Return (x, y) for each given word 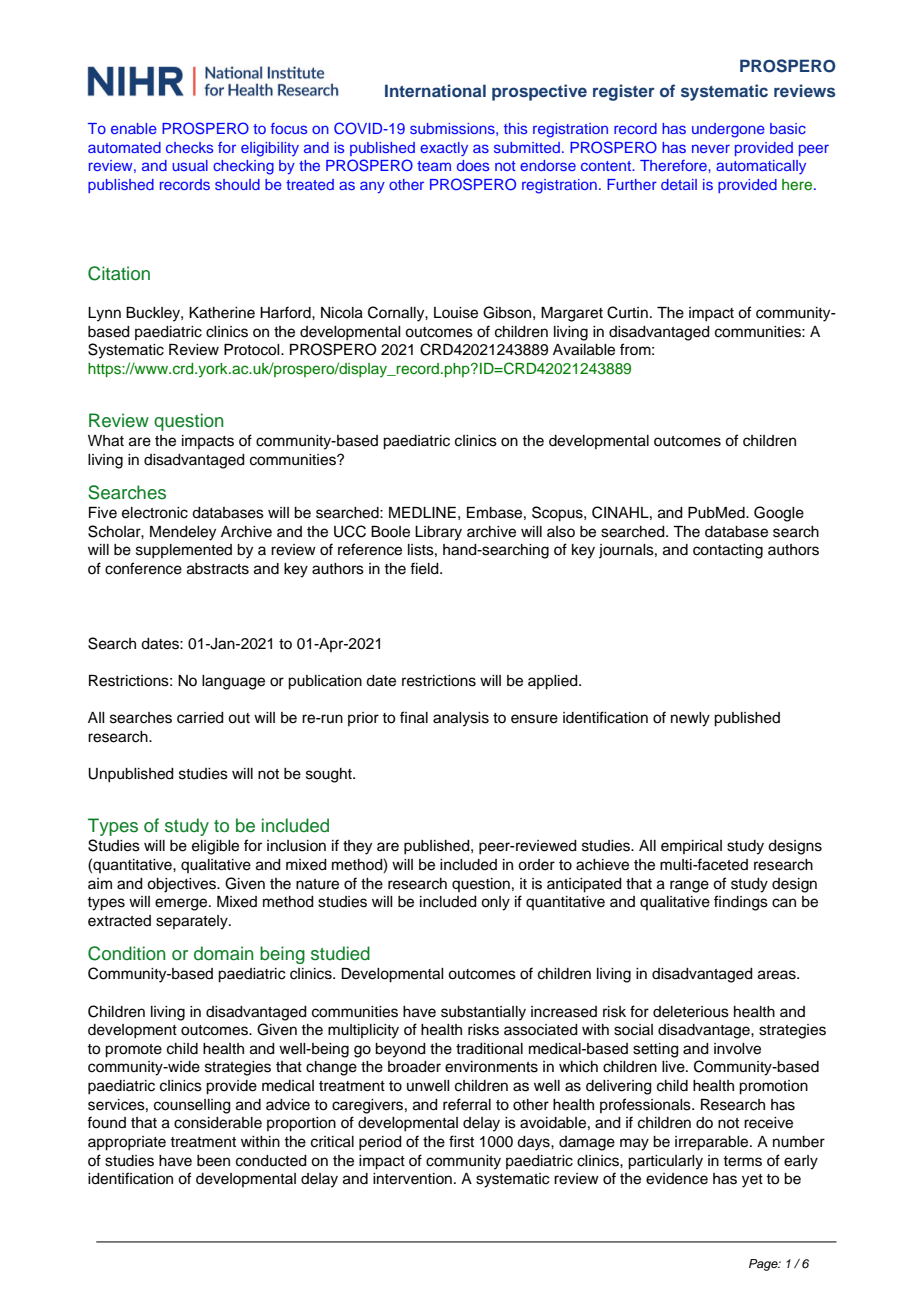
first (461, 1141)
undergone (728, 130)
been (213, 1161)
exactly (444, 149)
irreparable (713, 1143)
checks (189, 147)
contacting (728, 551)
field (425, 568)
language (233, 682)
